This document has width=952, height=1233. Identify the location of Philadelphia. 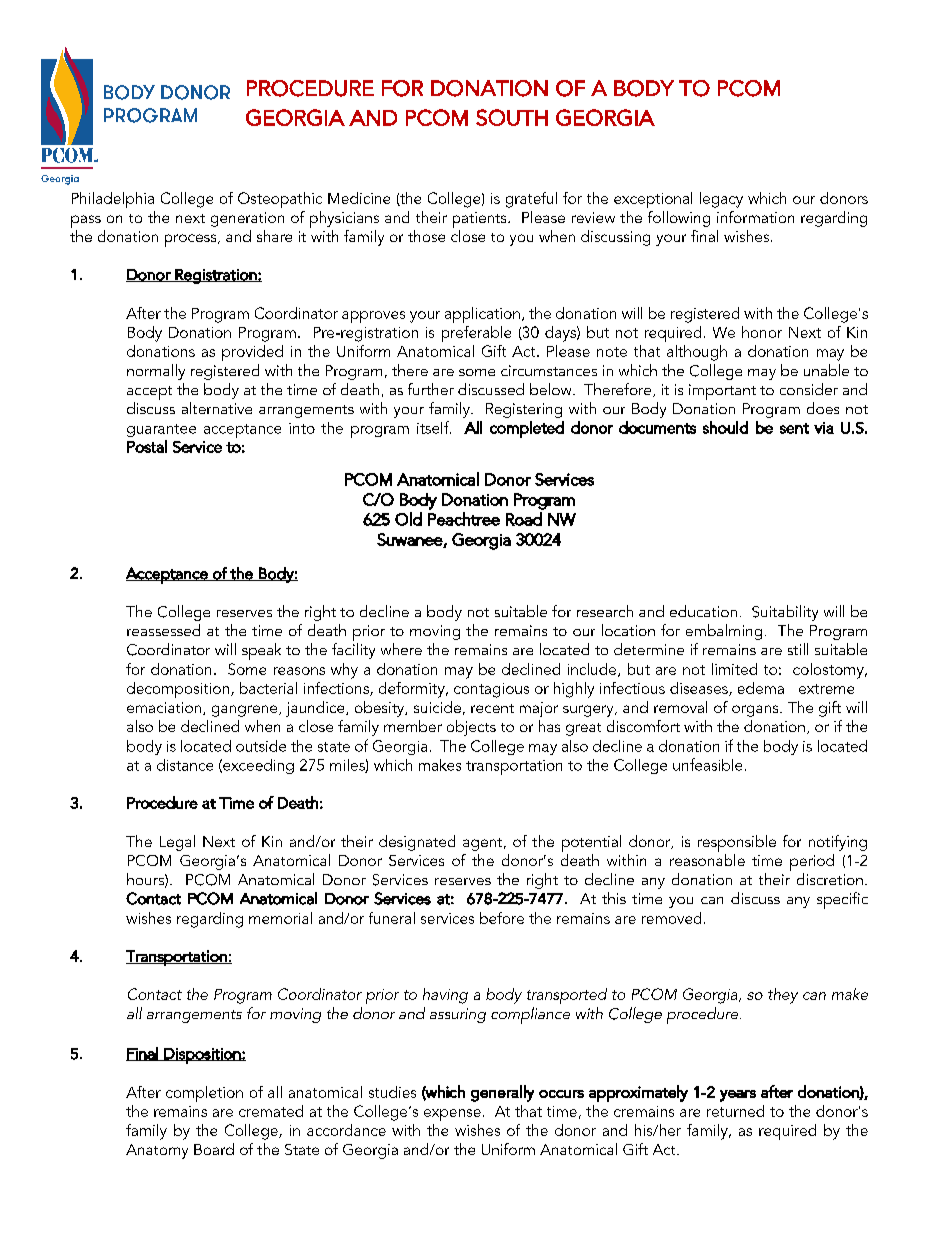
(113, 200).
